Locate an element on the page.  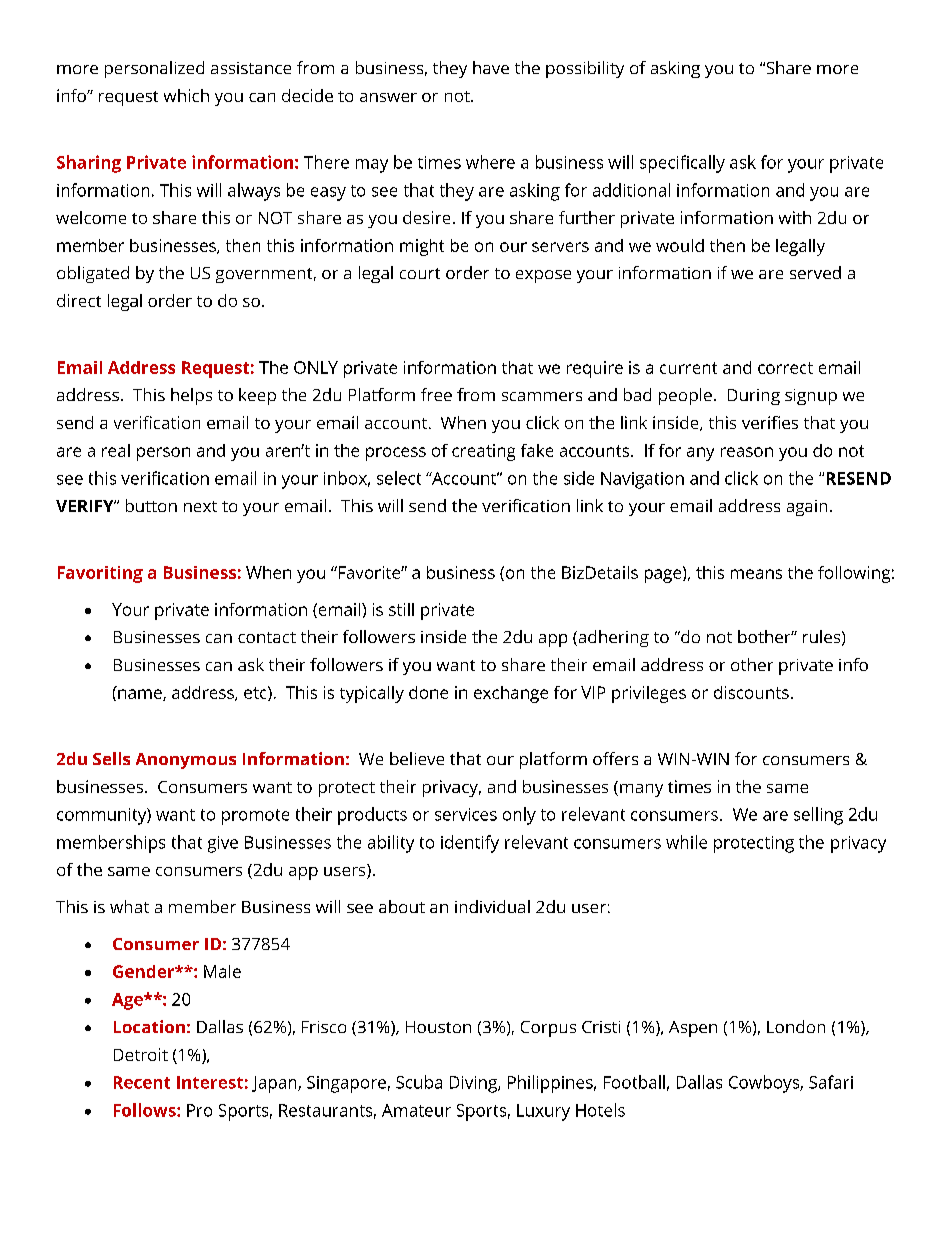
verifies is located at coordinates (770, 422).
